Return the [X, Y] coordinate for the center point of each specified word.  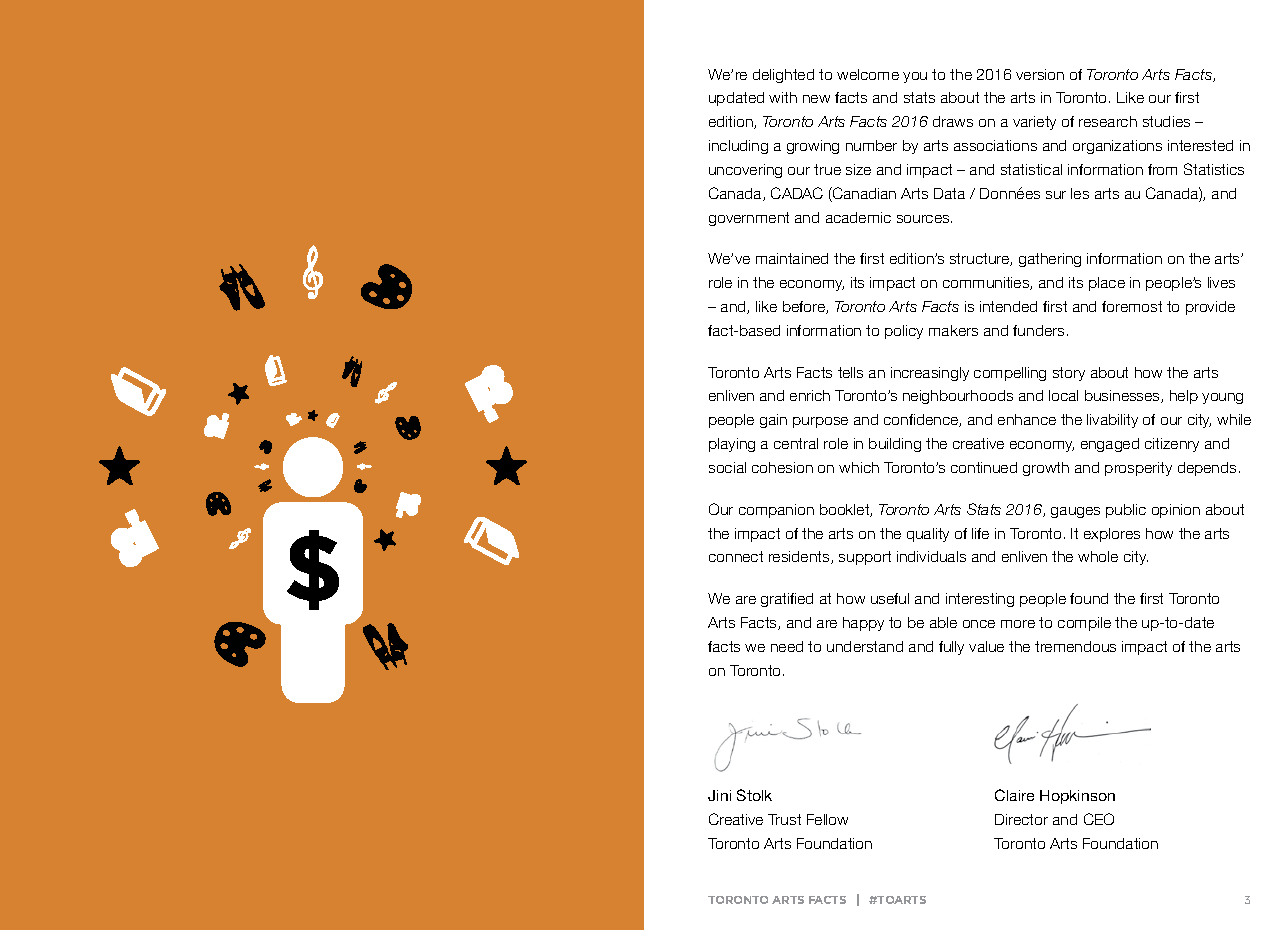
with [783, 97]
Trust [784, 819]
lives [1221, 282]
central [796, 443]
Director [1021, 819]
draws [953, 121]
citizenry [1172, 445]
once [979, 624]
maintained [792, 258]
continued [984, 467]
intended [1008, 306]
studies [1166, 121]
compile [1084, 624]
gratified [787, 600]
